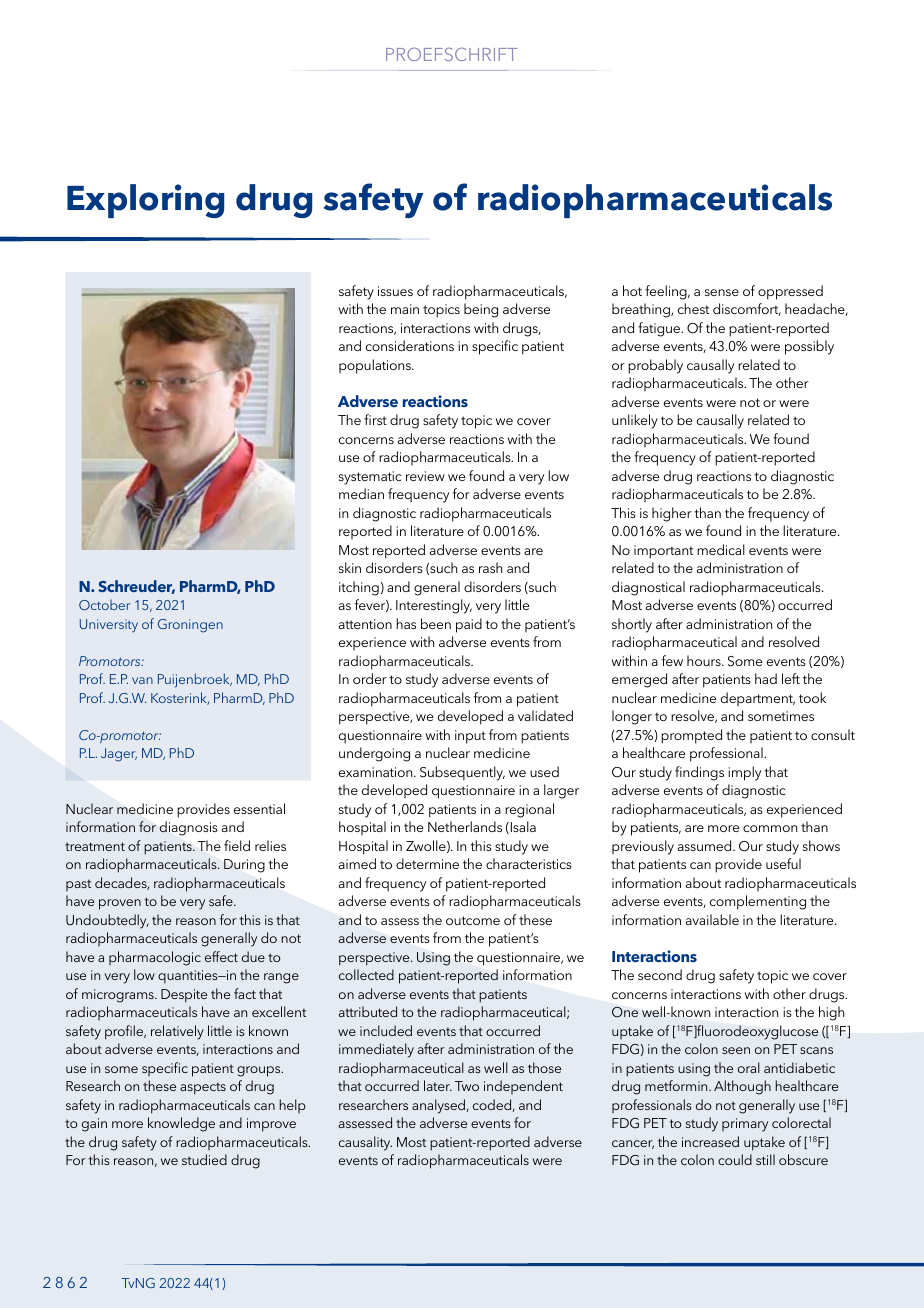  What do you see at coordinates (490, 567) in the page?
I see `rash` at bounding box center [490, 567].
